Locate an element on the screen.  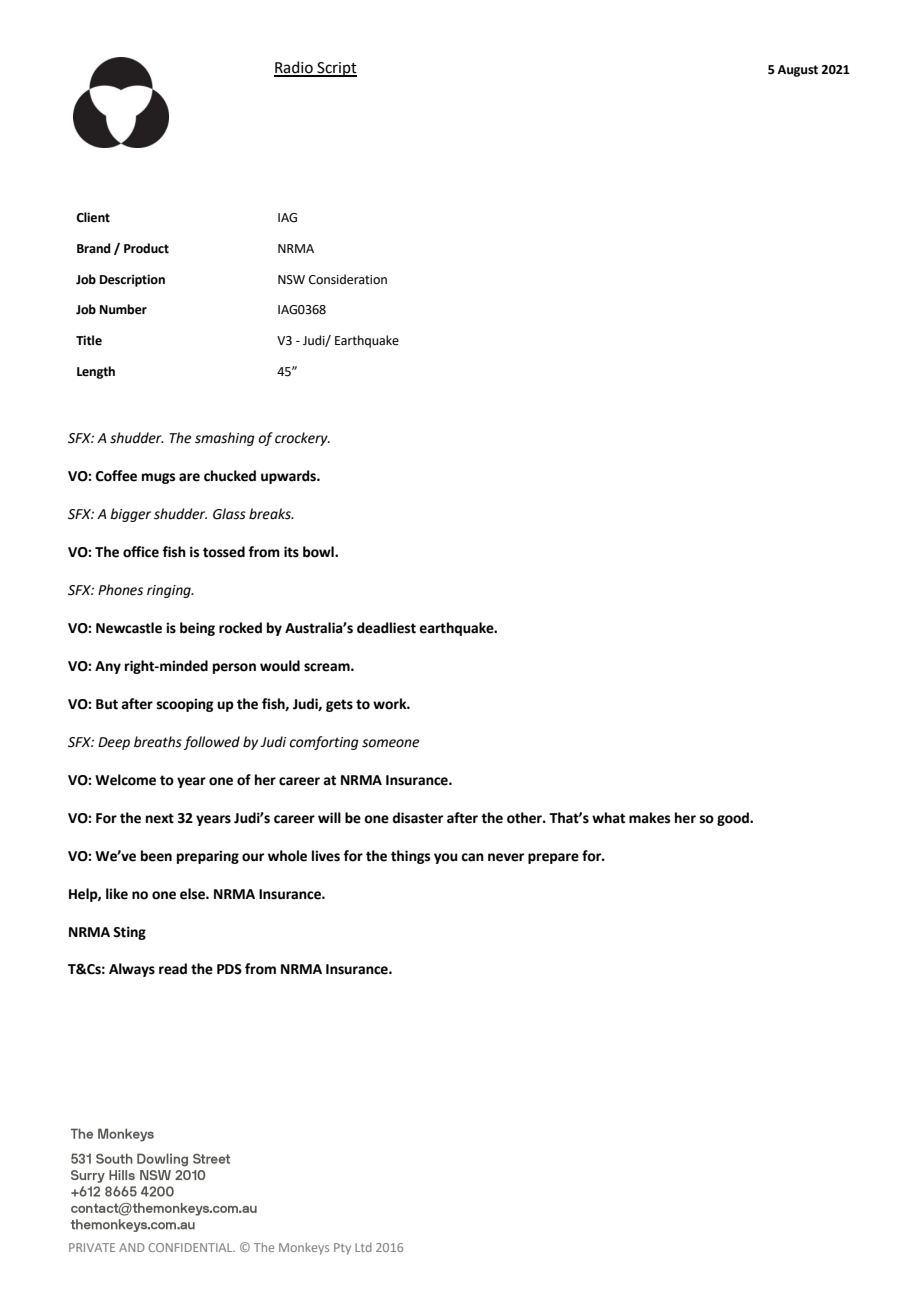
August is located at coordinates (797, 71).
